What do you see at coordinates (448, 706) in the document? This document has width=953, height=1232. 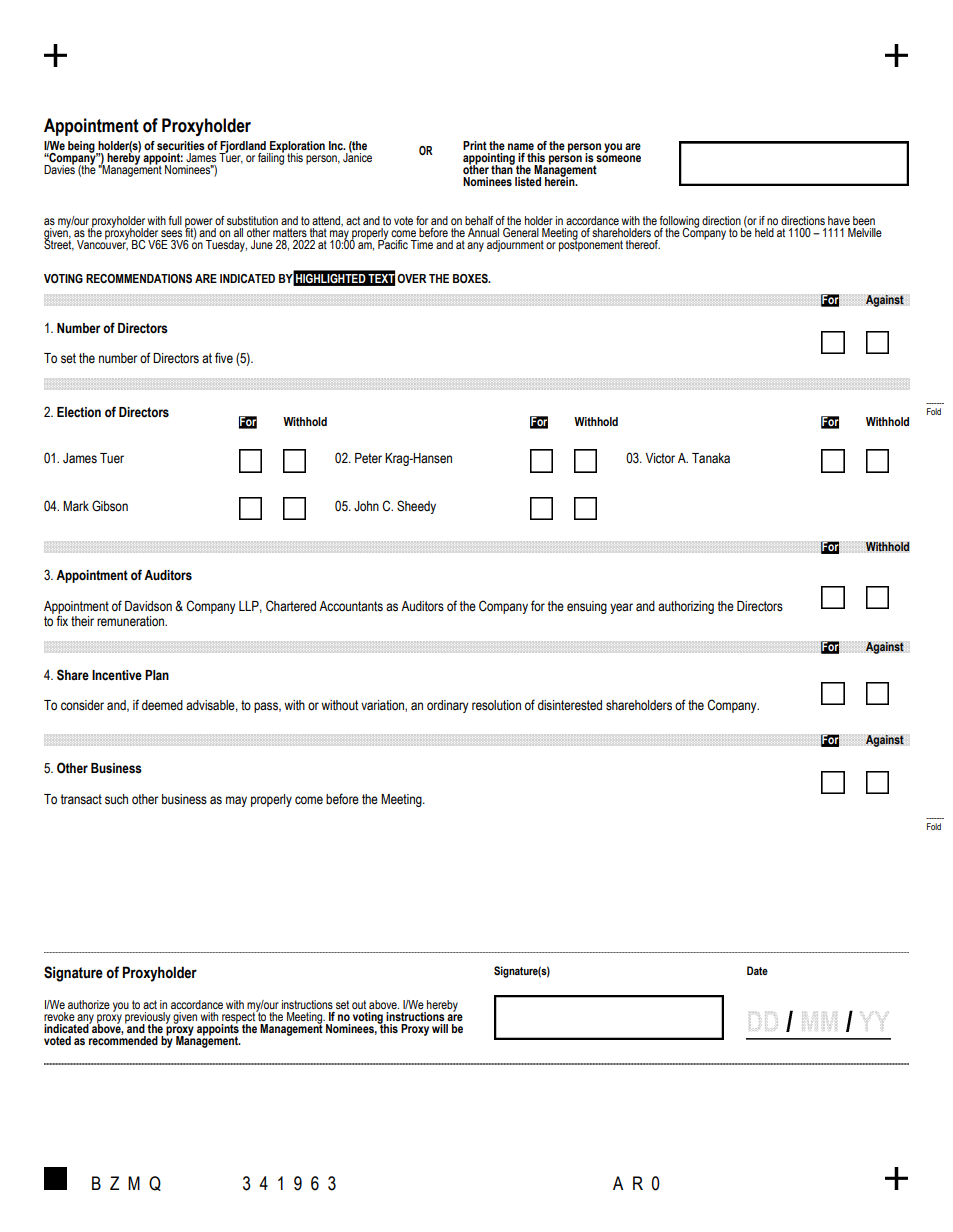 I see `ordinary` at bounding box center [448, 706].
